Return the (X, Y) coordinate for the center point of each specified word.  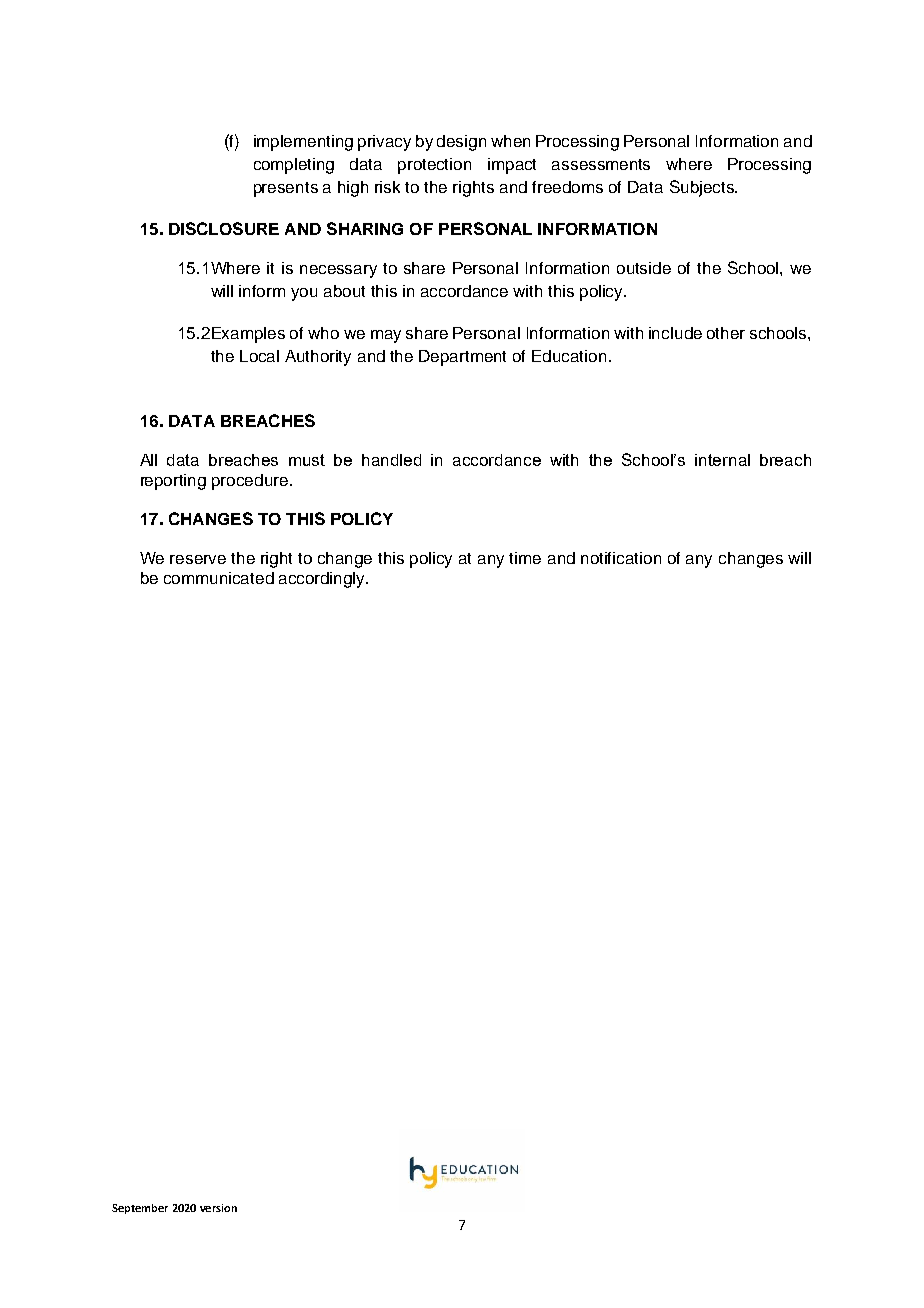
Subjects (703, 188)
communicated (219, 578)
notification (621, 558)
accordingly (323, 580)
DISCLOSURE (224, 228)
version (218, 1208)
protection (434, 166)
